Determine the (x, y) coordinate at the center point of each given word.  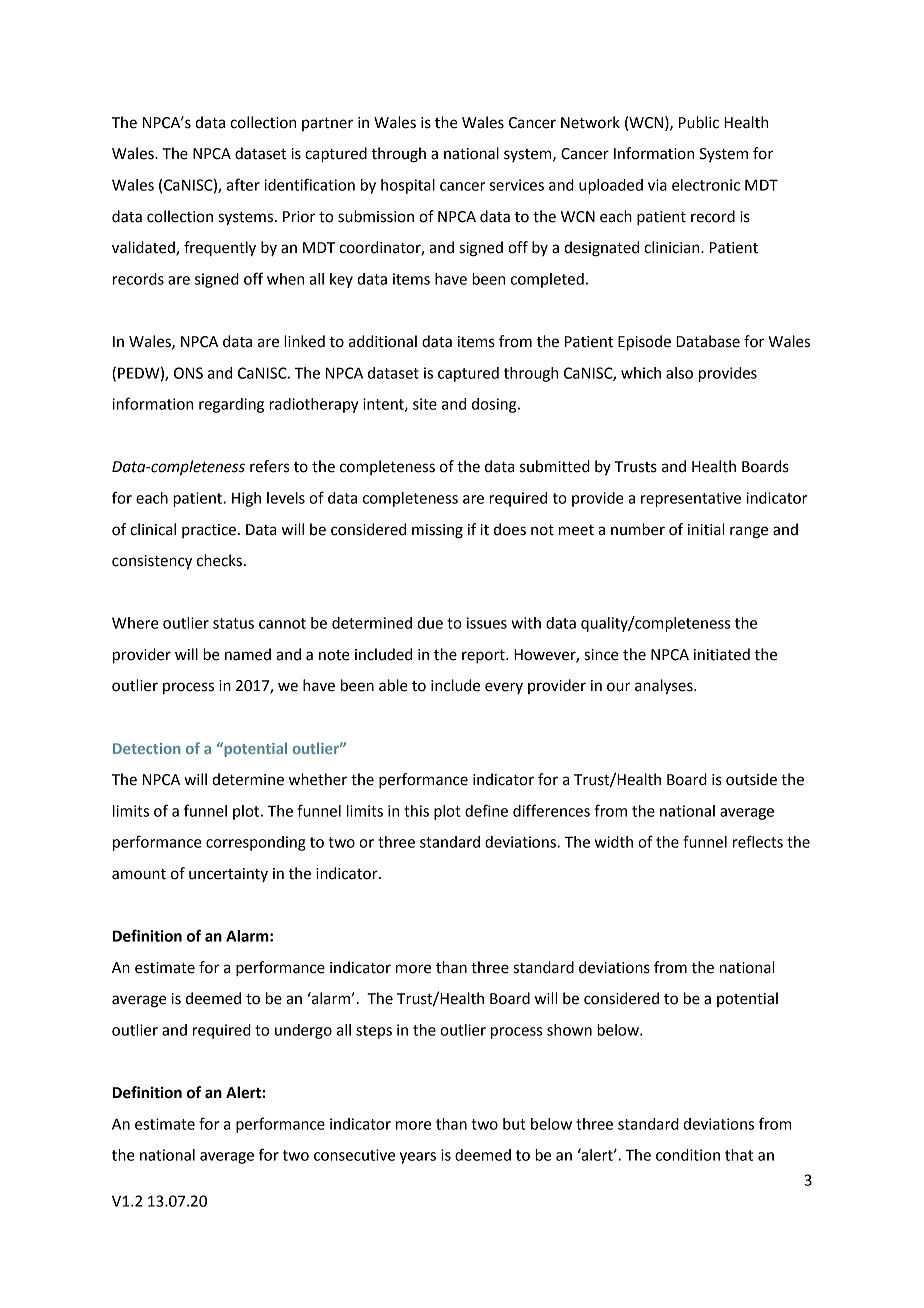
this (416, 811)
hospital (408, 186)
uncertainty (228, 875)
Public (699, 122)
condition (688, 1155)
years (418, 1158)
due (430, 623)
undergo (303, 1031)
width (614, 842)
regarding (231, 405)
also (679, 373)
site (425, 404)
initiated (722, 654)
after (243, 184)
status (233, 623)
